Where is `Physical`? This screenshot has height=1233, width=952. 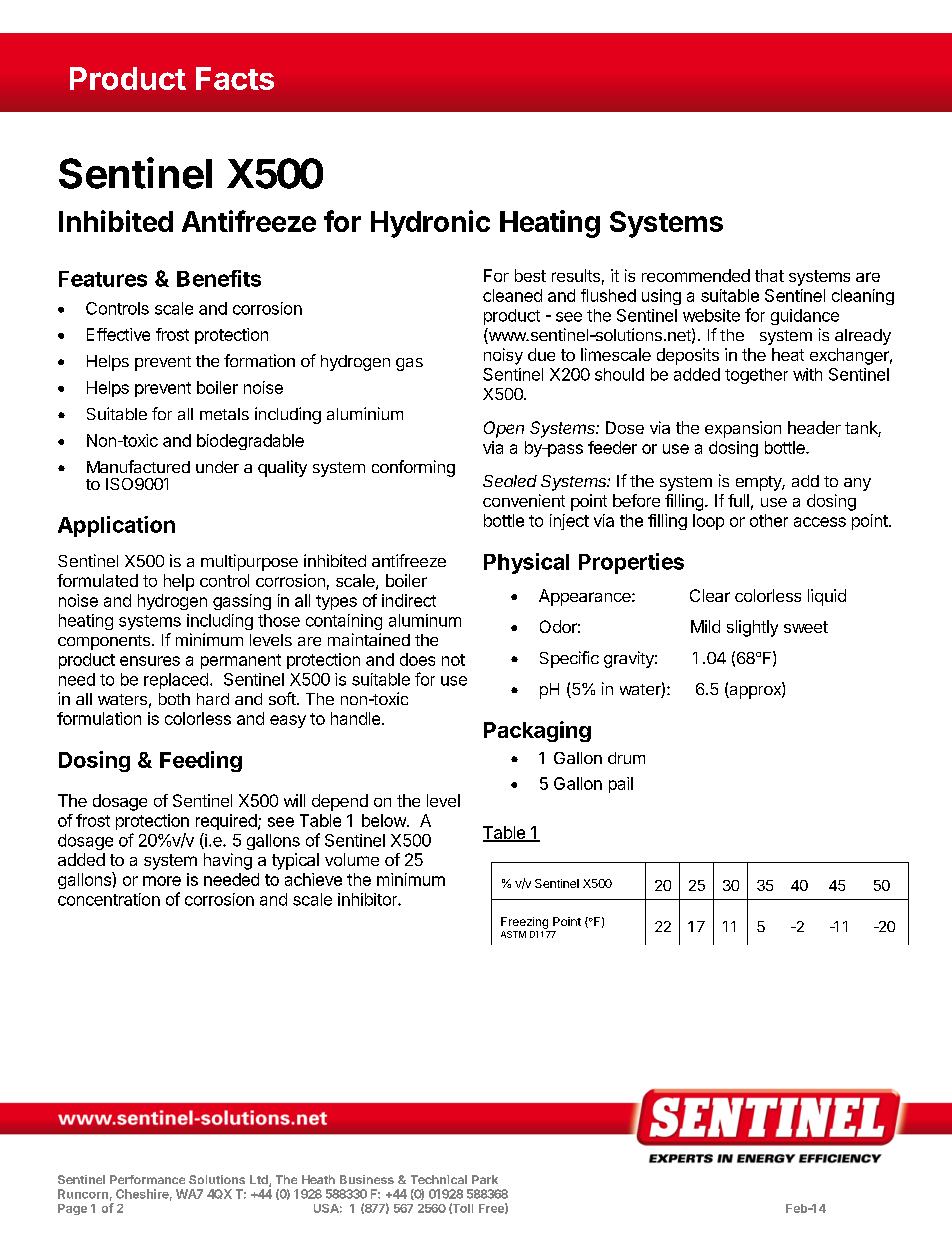 Physical is located at coordinates (526, 563).
